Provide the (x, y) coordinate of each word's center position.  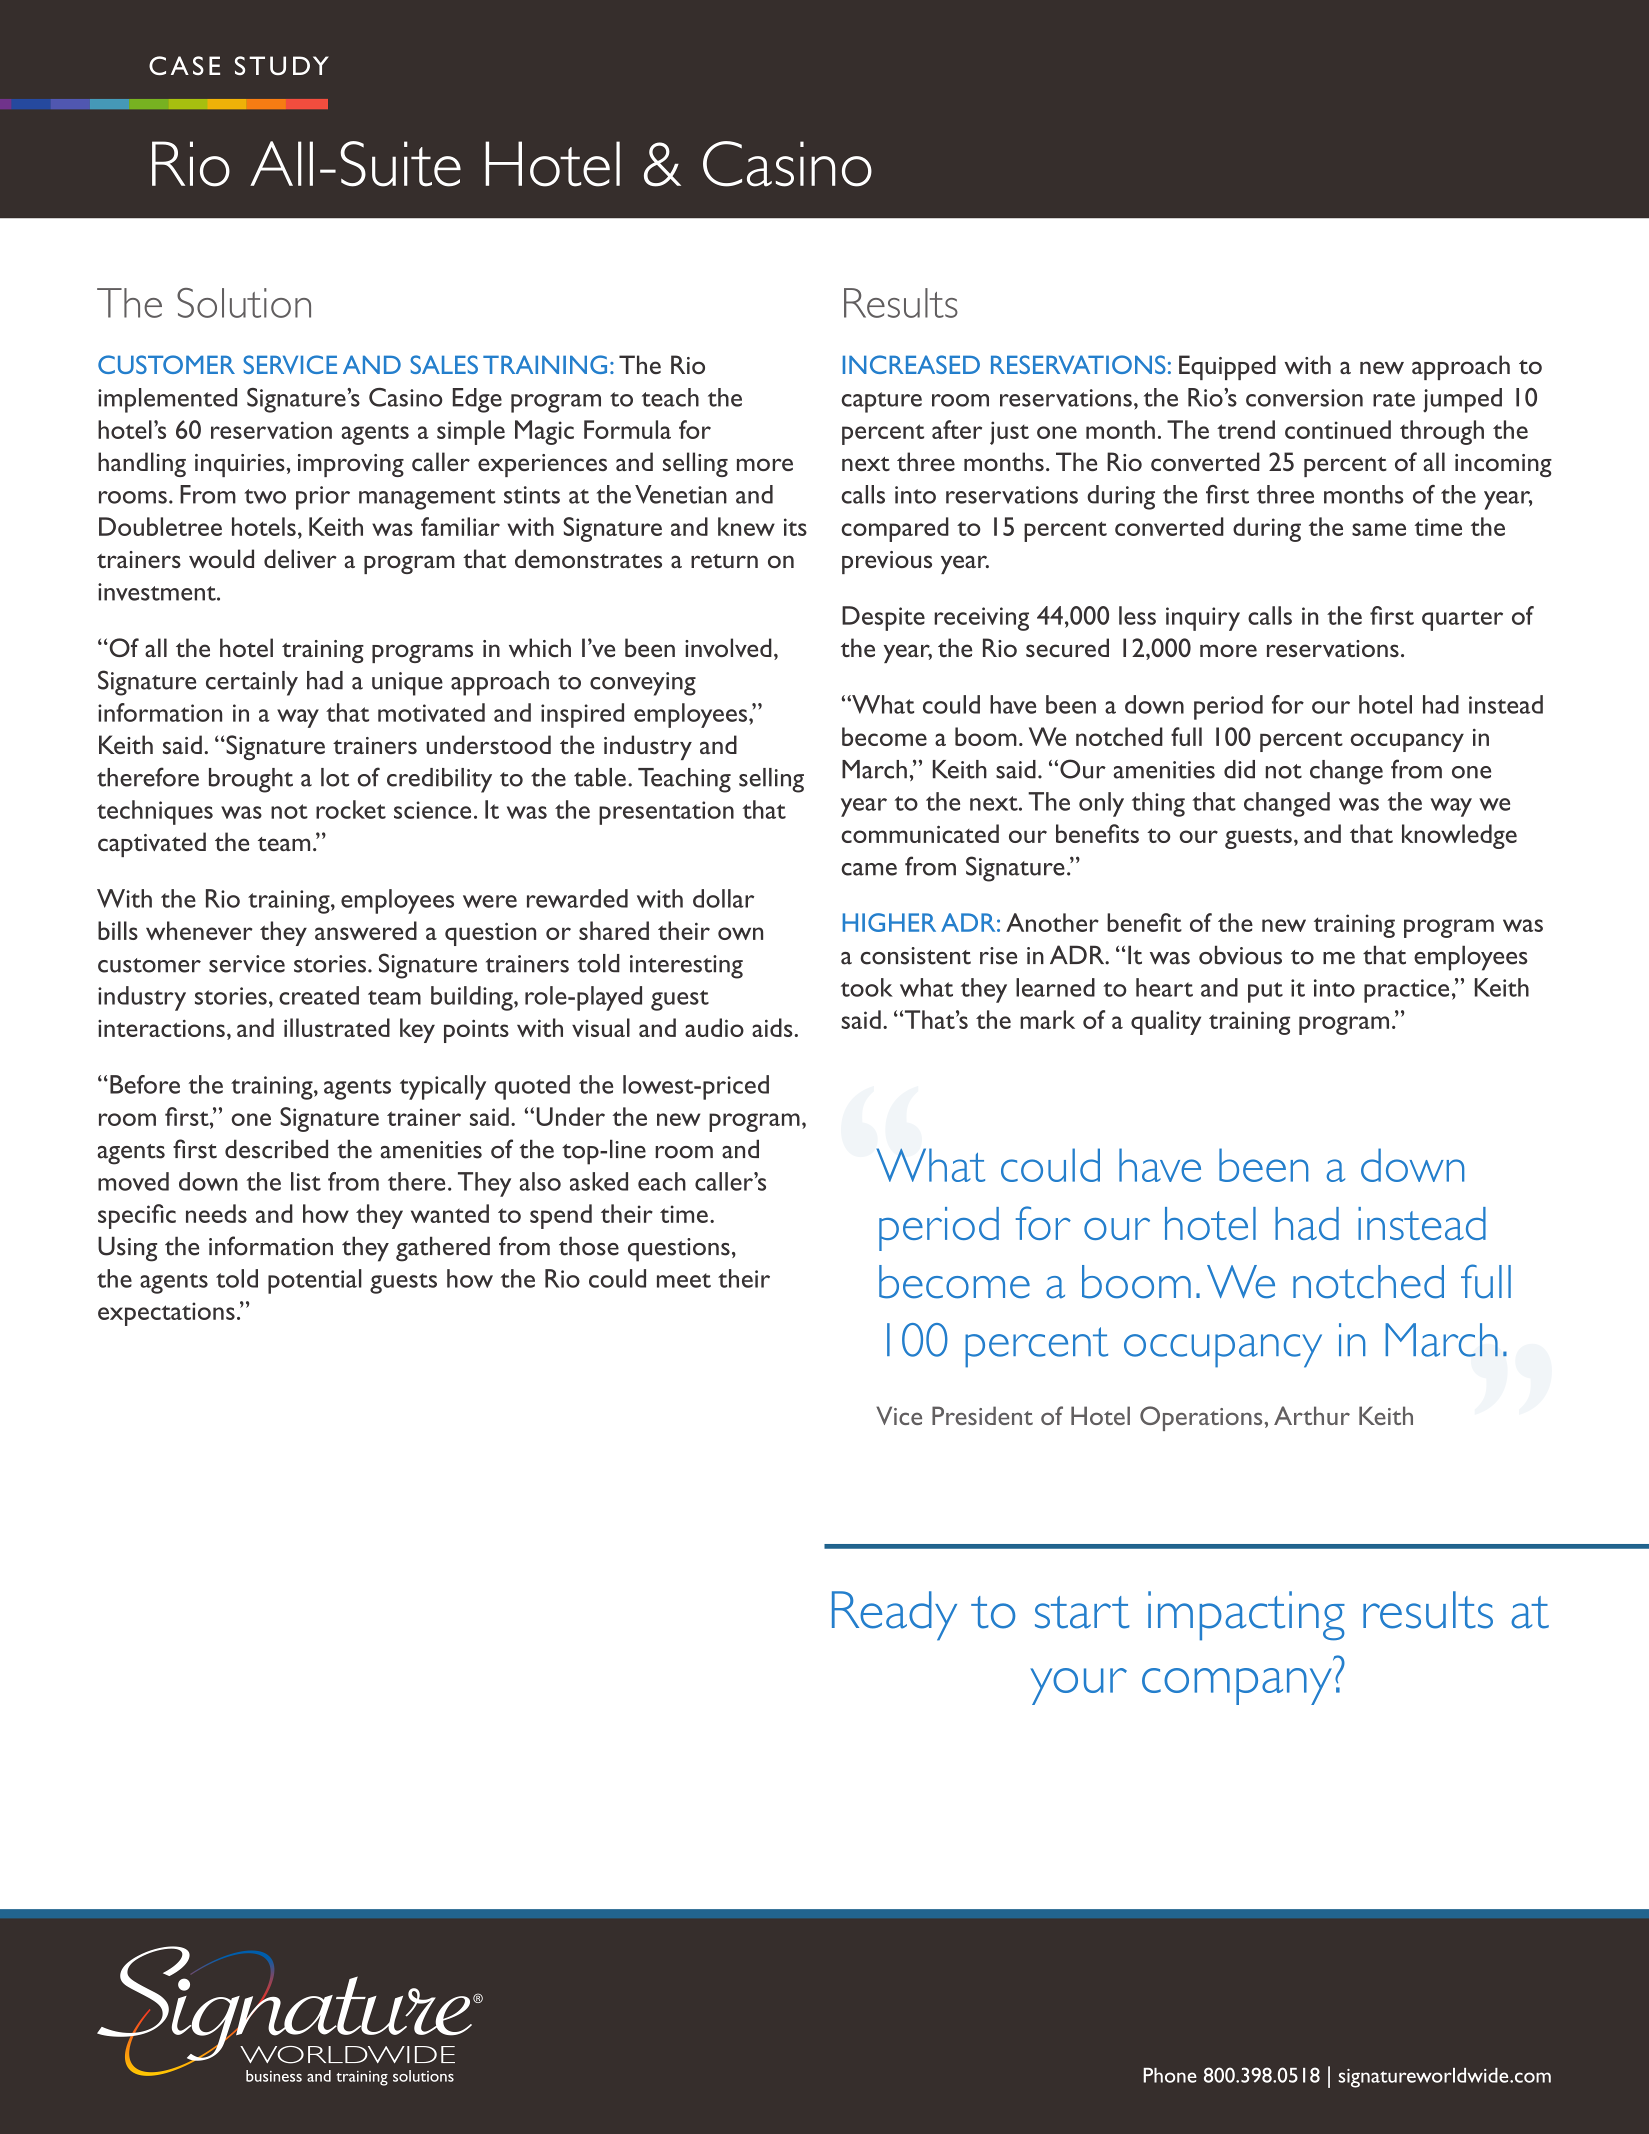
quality (1166, 1022)
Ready (894, 1616)
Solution (244, 303)
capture (881, 402)
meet (684, 1280)
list (306, 1181)
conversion (1304, 398)
